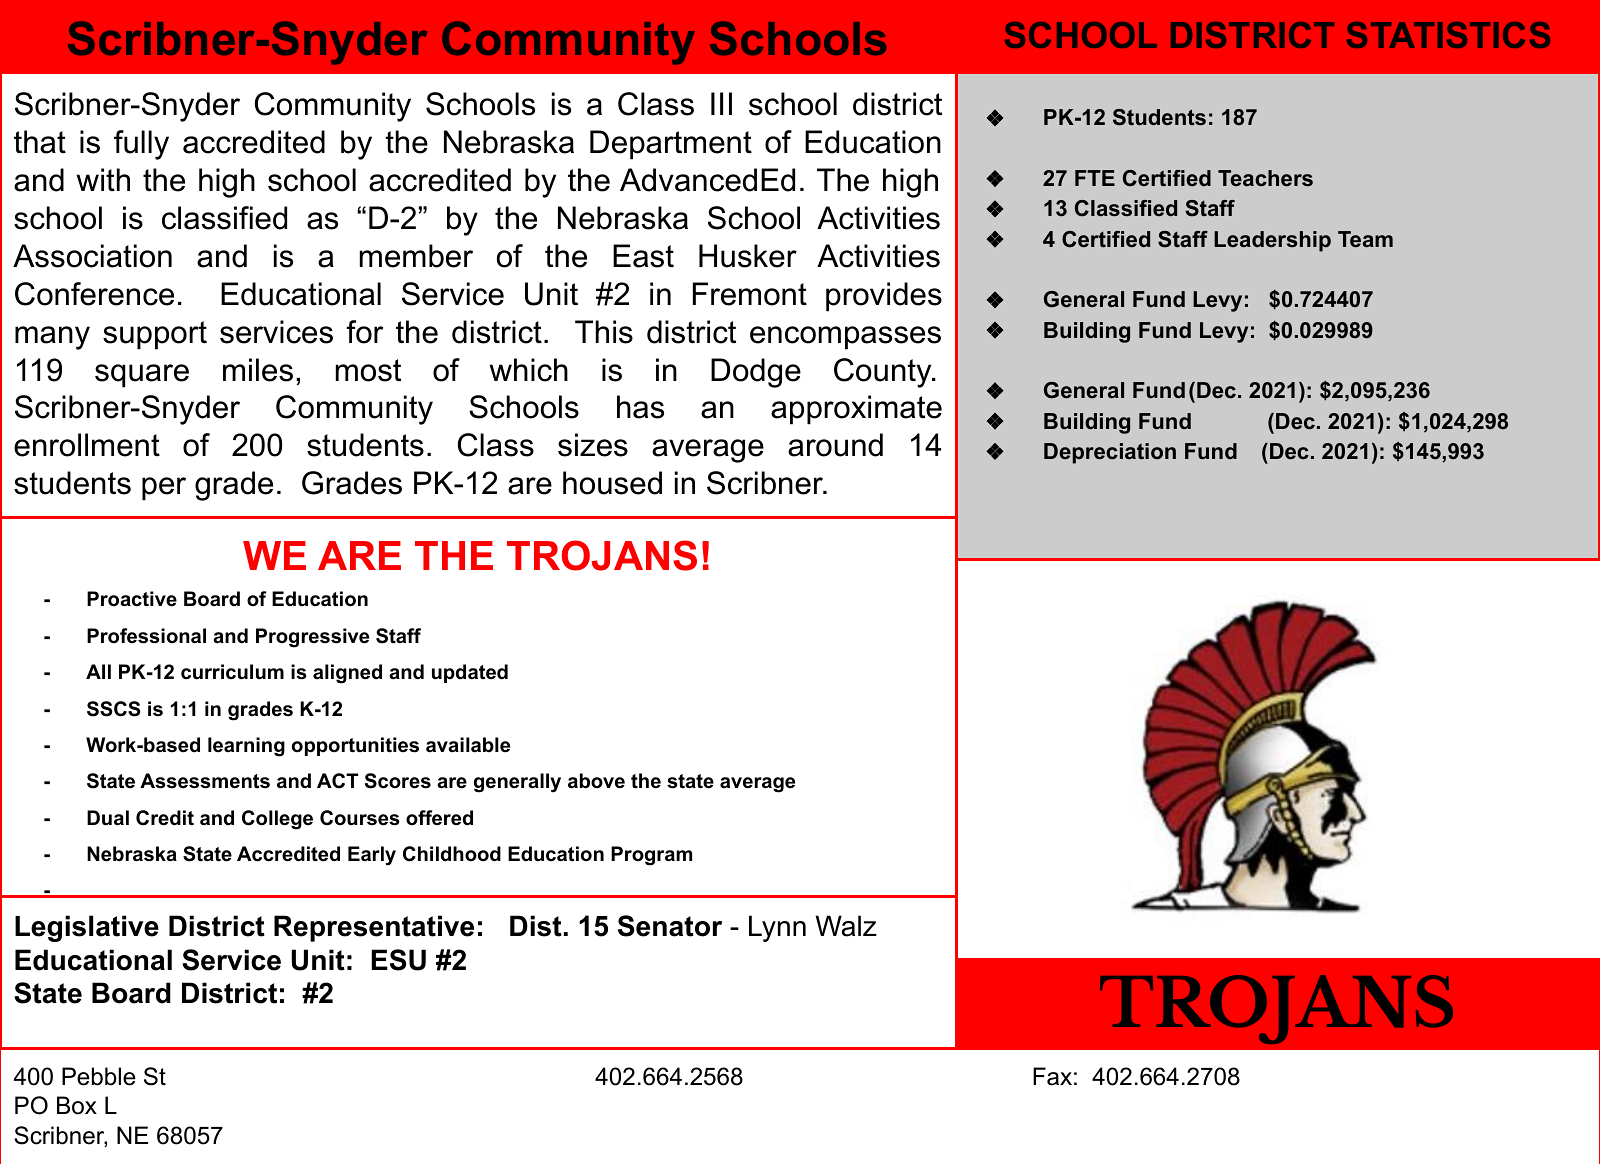  I want to click on Proactive, so click(132, 599).
